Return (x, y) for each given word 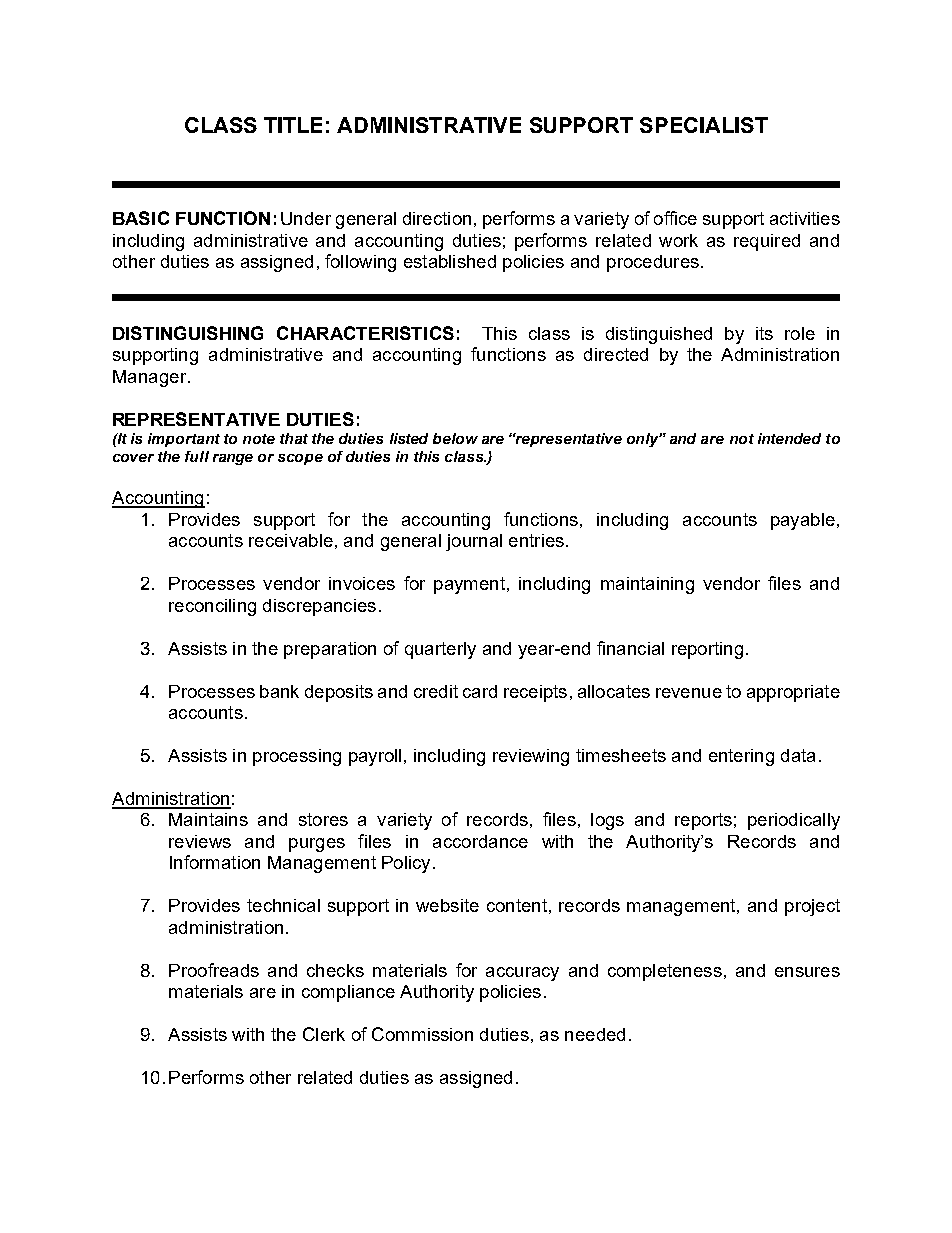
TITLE (293, 125)
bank (279, 691)
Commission (422, 1034)
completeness (665, 972)
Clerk (324, 1034)
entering (741, 757)
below (455, 438)
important (184, 440)
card (480, 691)
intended (789, 438)
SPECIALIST (704, 125)
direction (437, 218)
